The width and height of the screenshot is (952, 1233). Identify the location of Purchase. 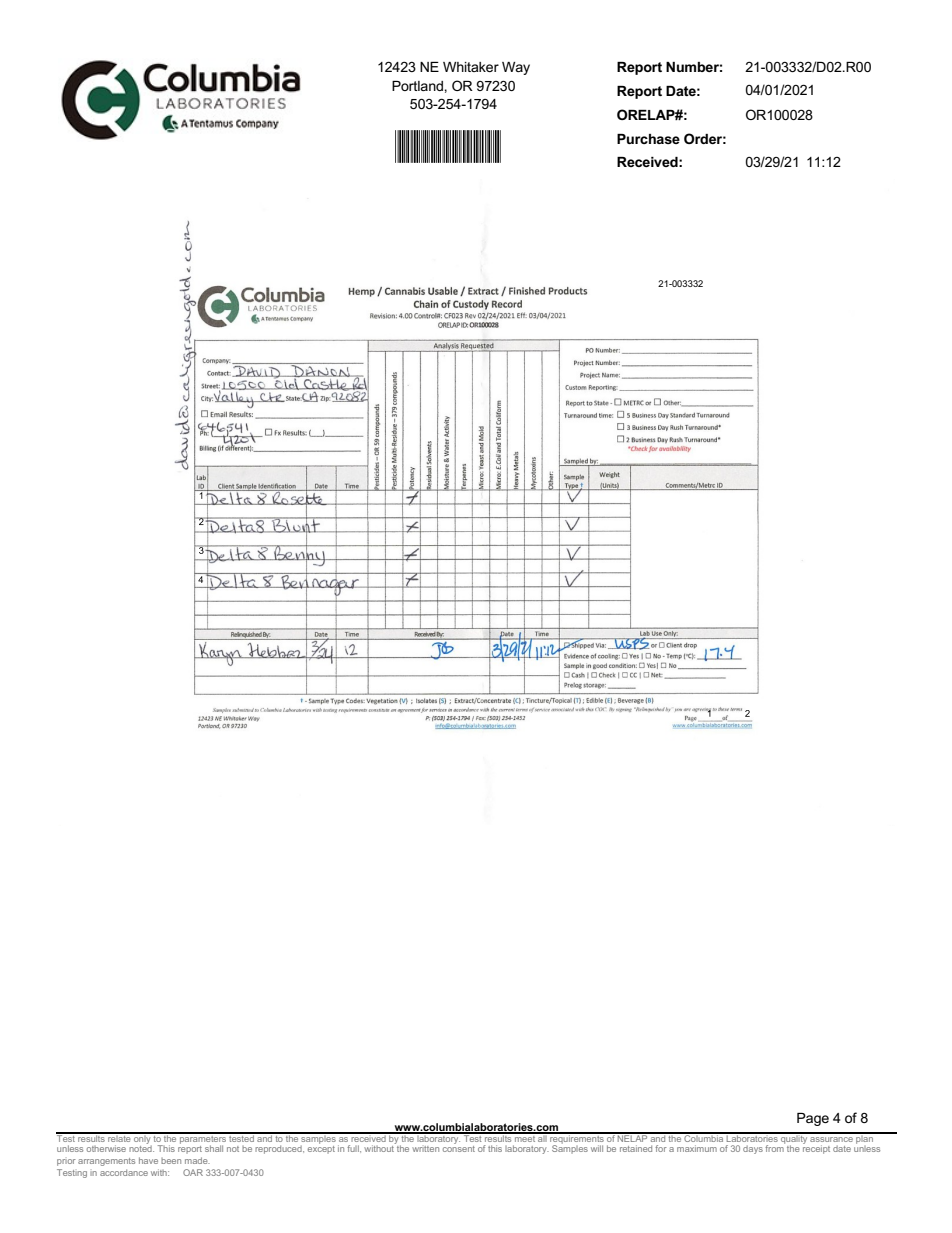
(648, 139).
